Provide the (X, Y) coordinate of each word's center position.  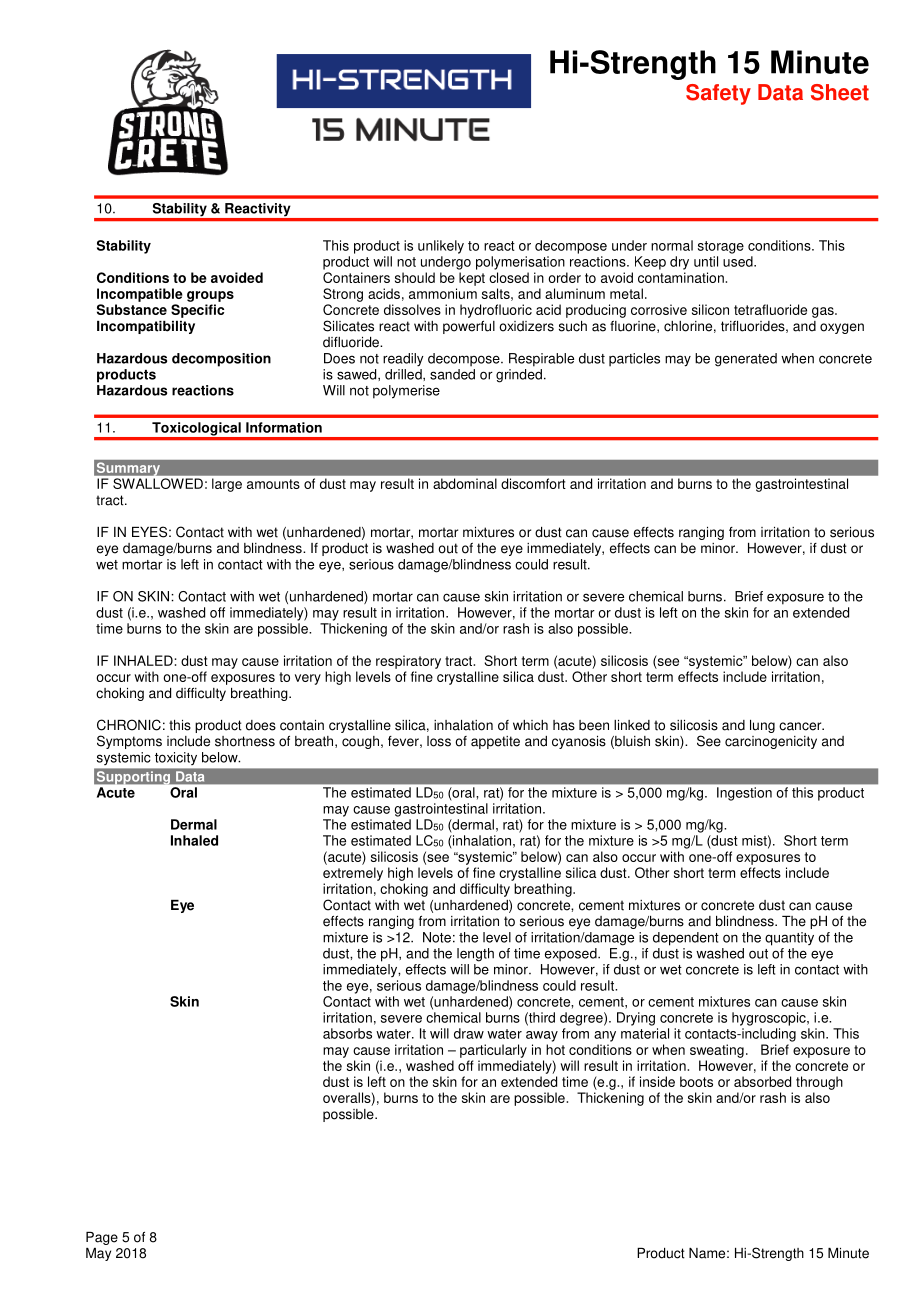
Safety (718, 94)
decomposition (221, 360)
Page (102, 1238)
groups (210, 296)
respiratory (408, 662)
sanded (452, 374)
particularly (493, 1051)
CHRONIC (129, 725)
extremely (353, 874)
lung (762, 726)
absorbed (762, 1081)
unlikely (441, 247)
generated (746, 360)
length (475, 955)
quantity (789, 939)
